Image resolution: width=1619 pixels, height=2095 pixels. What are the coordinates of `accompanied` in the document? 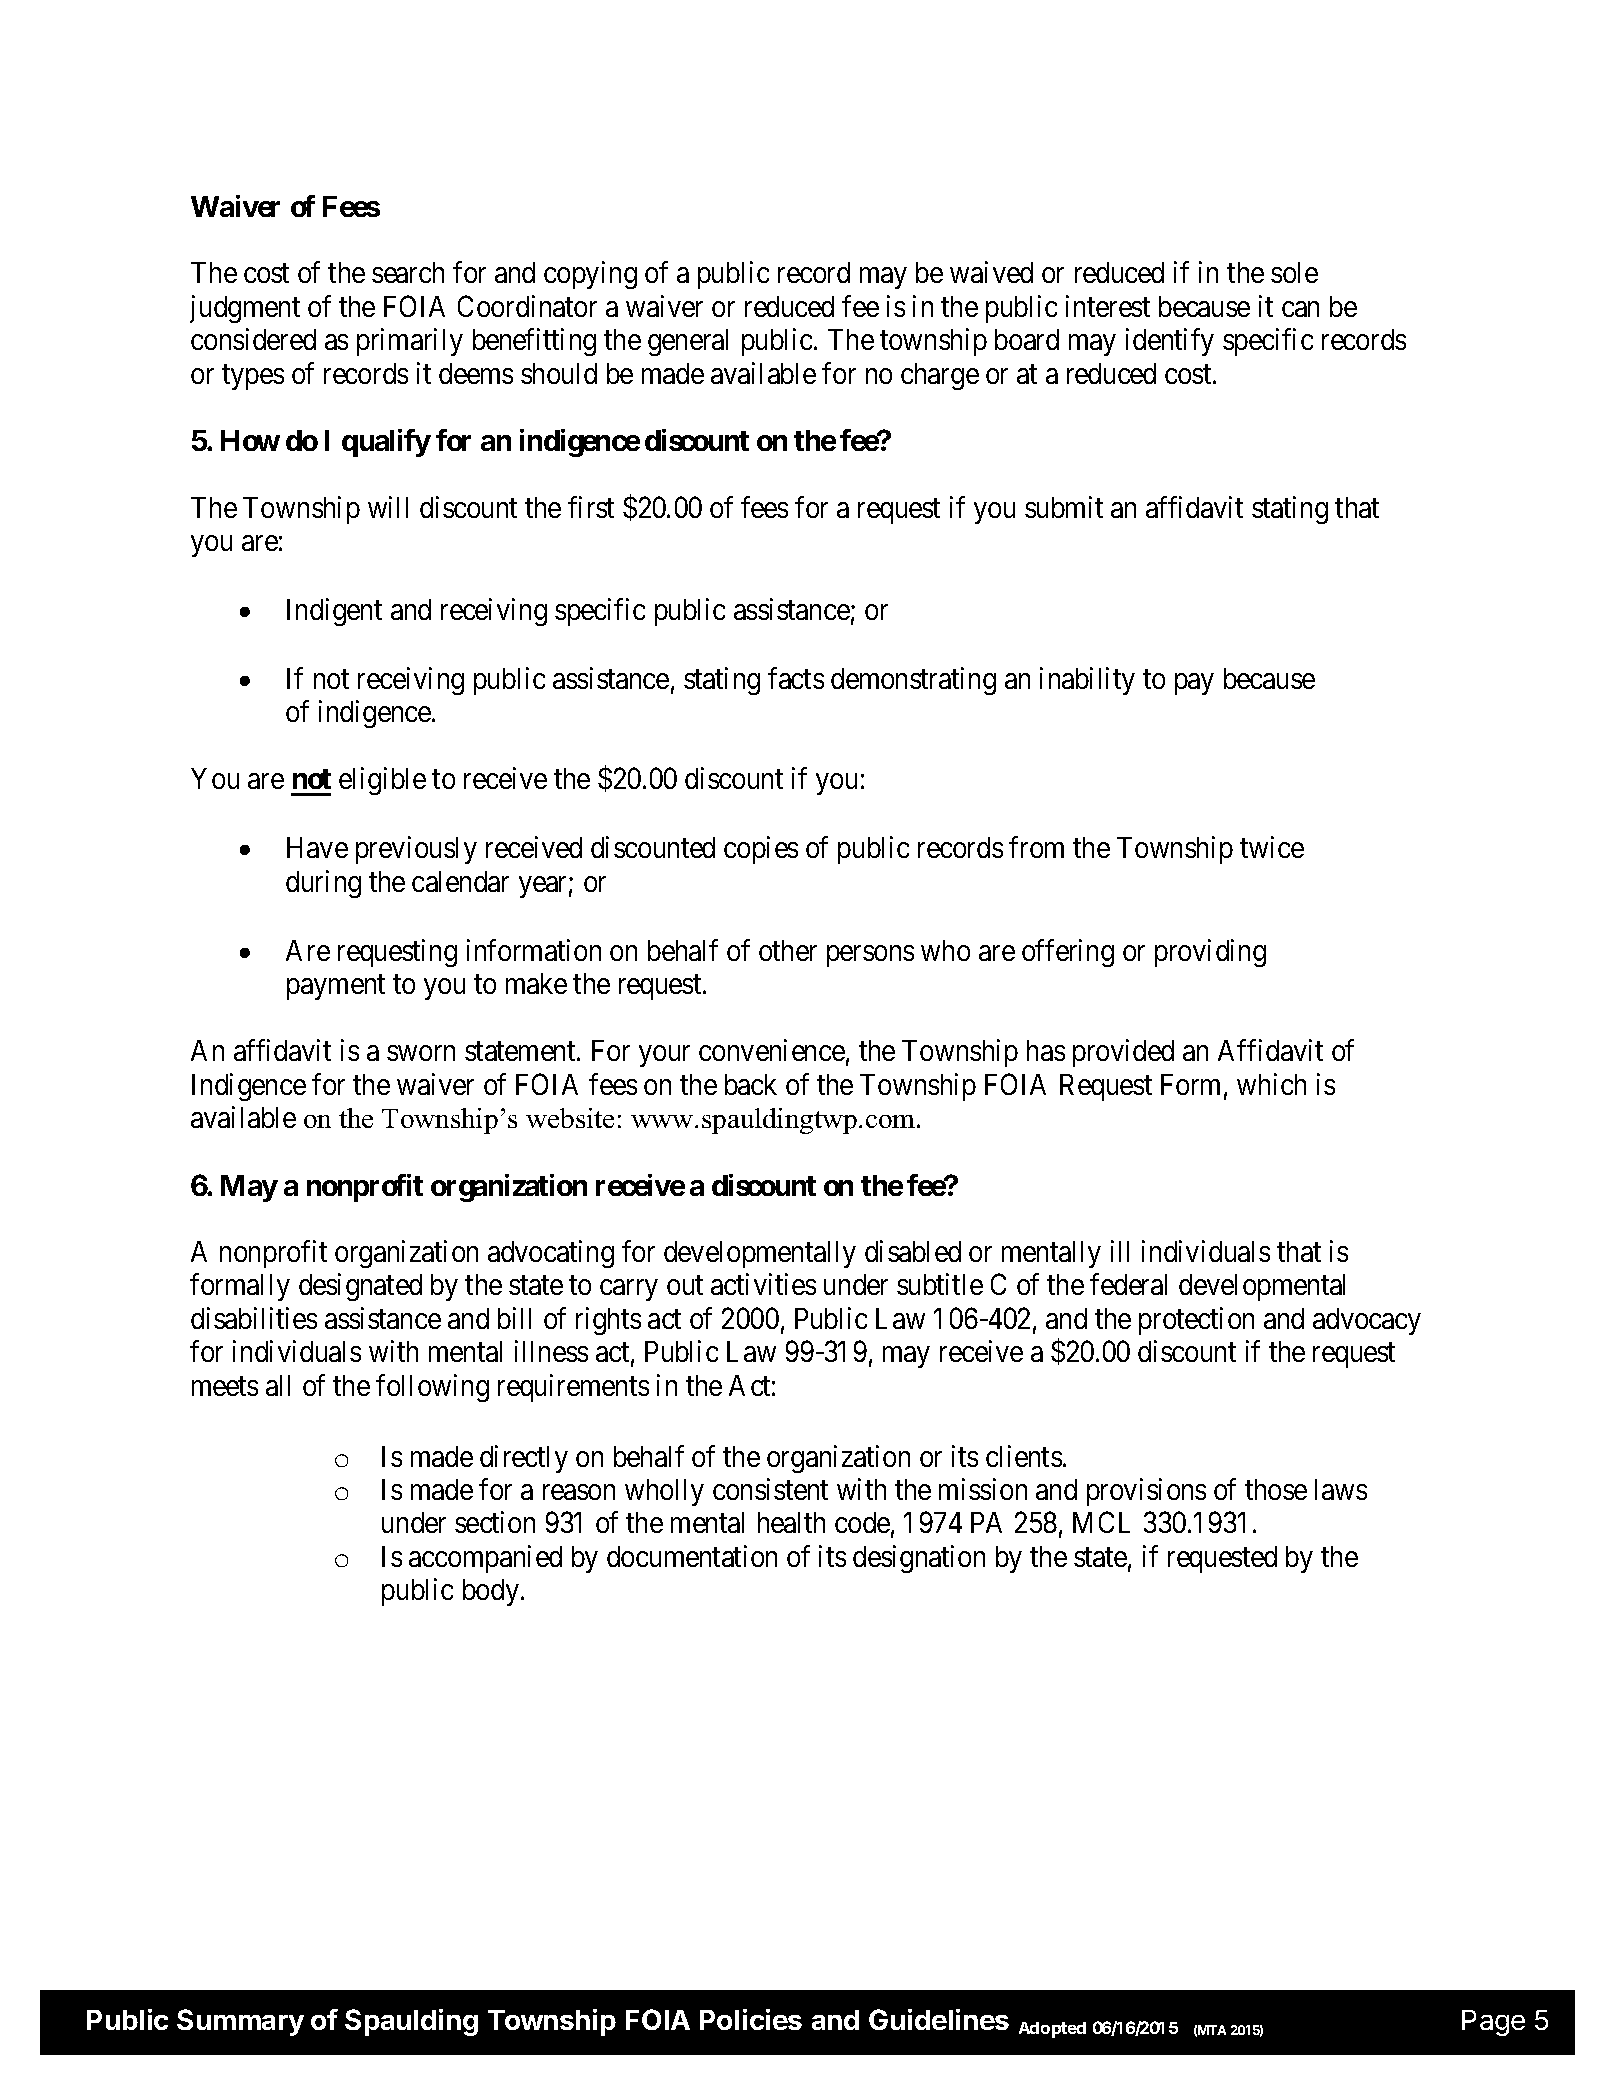 It's located at (485, 1559).
